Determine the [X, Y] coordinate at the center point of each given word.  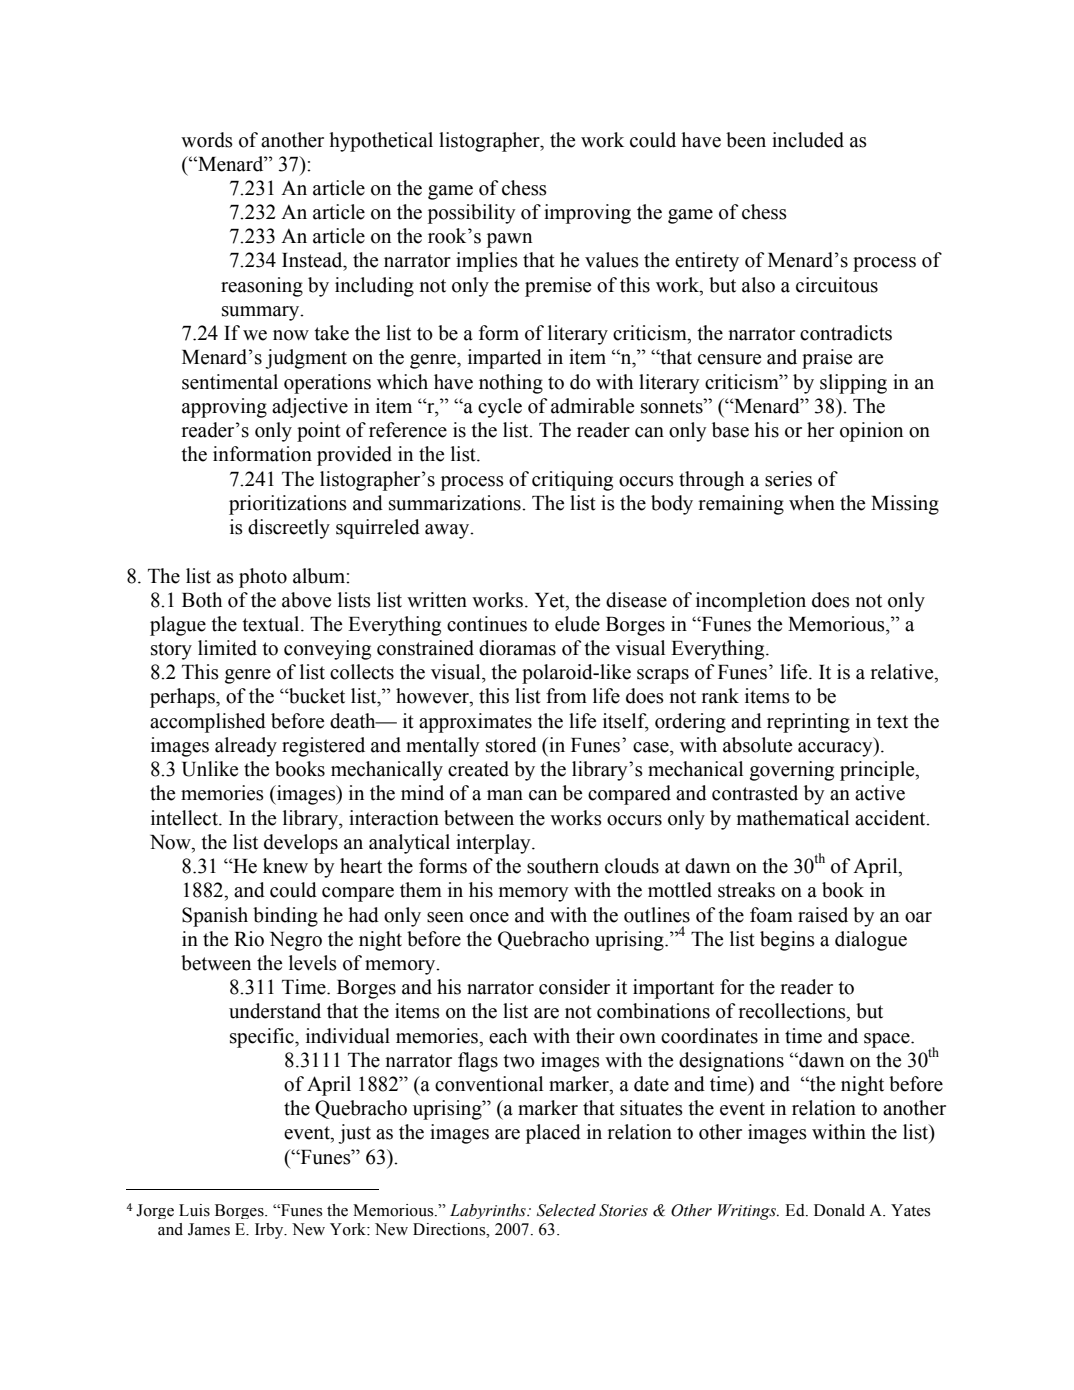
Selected [566, 1210]
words [207, 140]
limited [227, 648]
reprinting [808, 723]
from [566, 696]
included [808, 140]
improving [587, 214]
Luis [194, 1210]
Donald [839, 1210]
